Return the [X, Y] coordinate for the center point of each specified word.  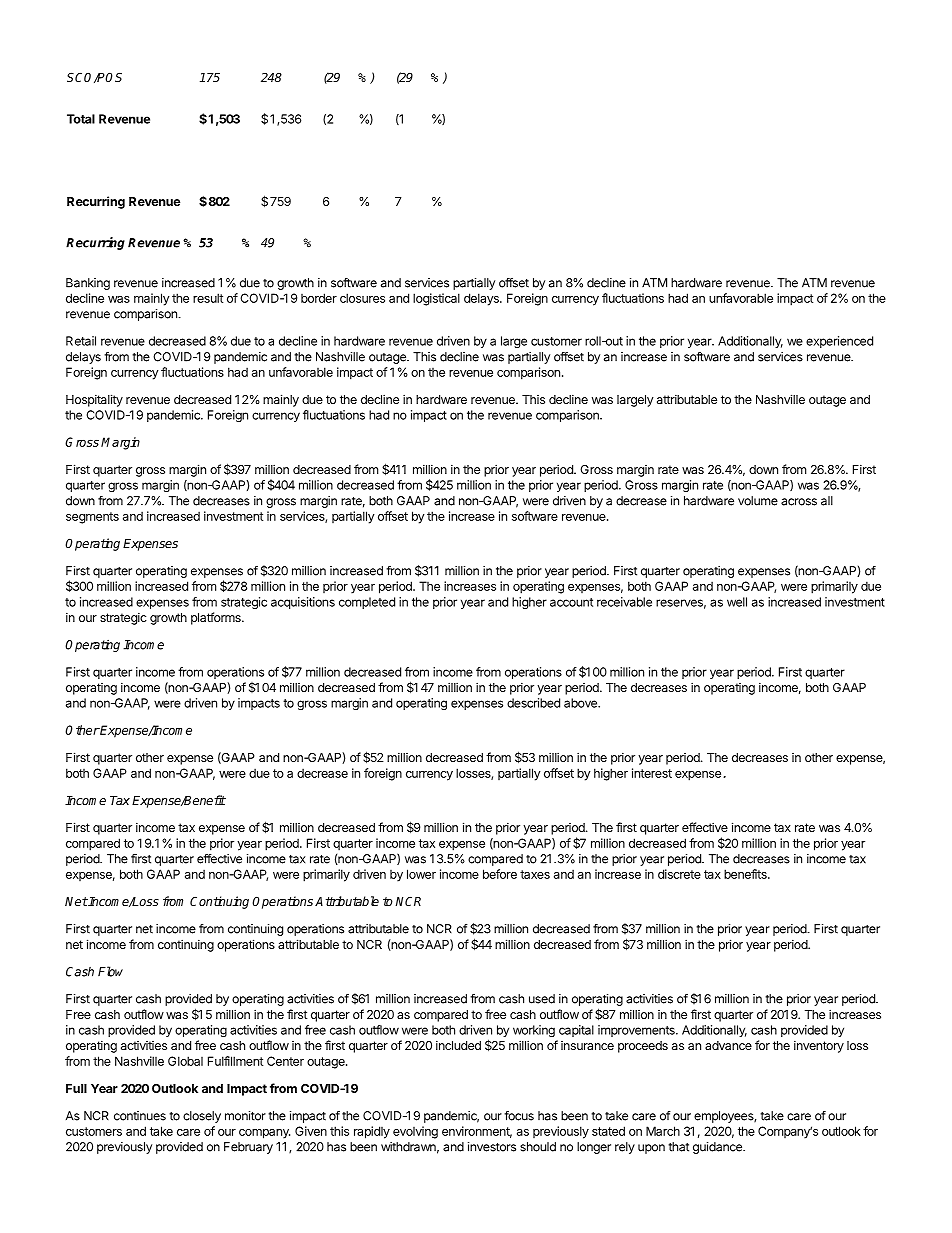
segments [92, 518]
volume [758, 501]
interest [652, 773]
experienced [839, 342]
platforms [217, 618]
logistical [436, 299]
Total [81, 119]
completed [367, 603]
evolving [415, 1132]
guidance [718, 1148]
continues [140, 1116]
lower [421, 874]
